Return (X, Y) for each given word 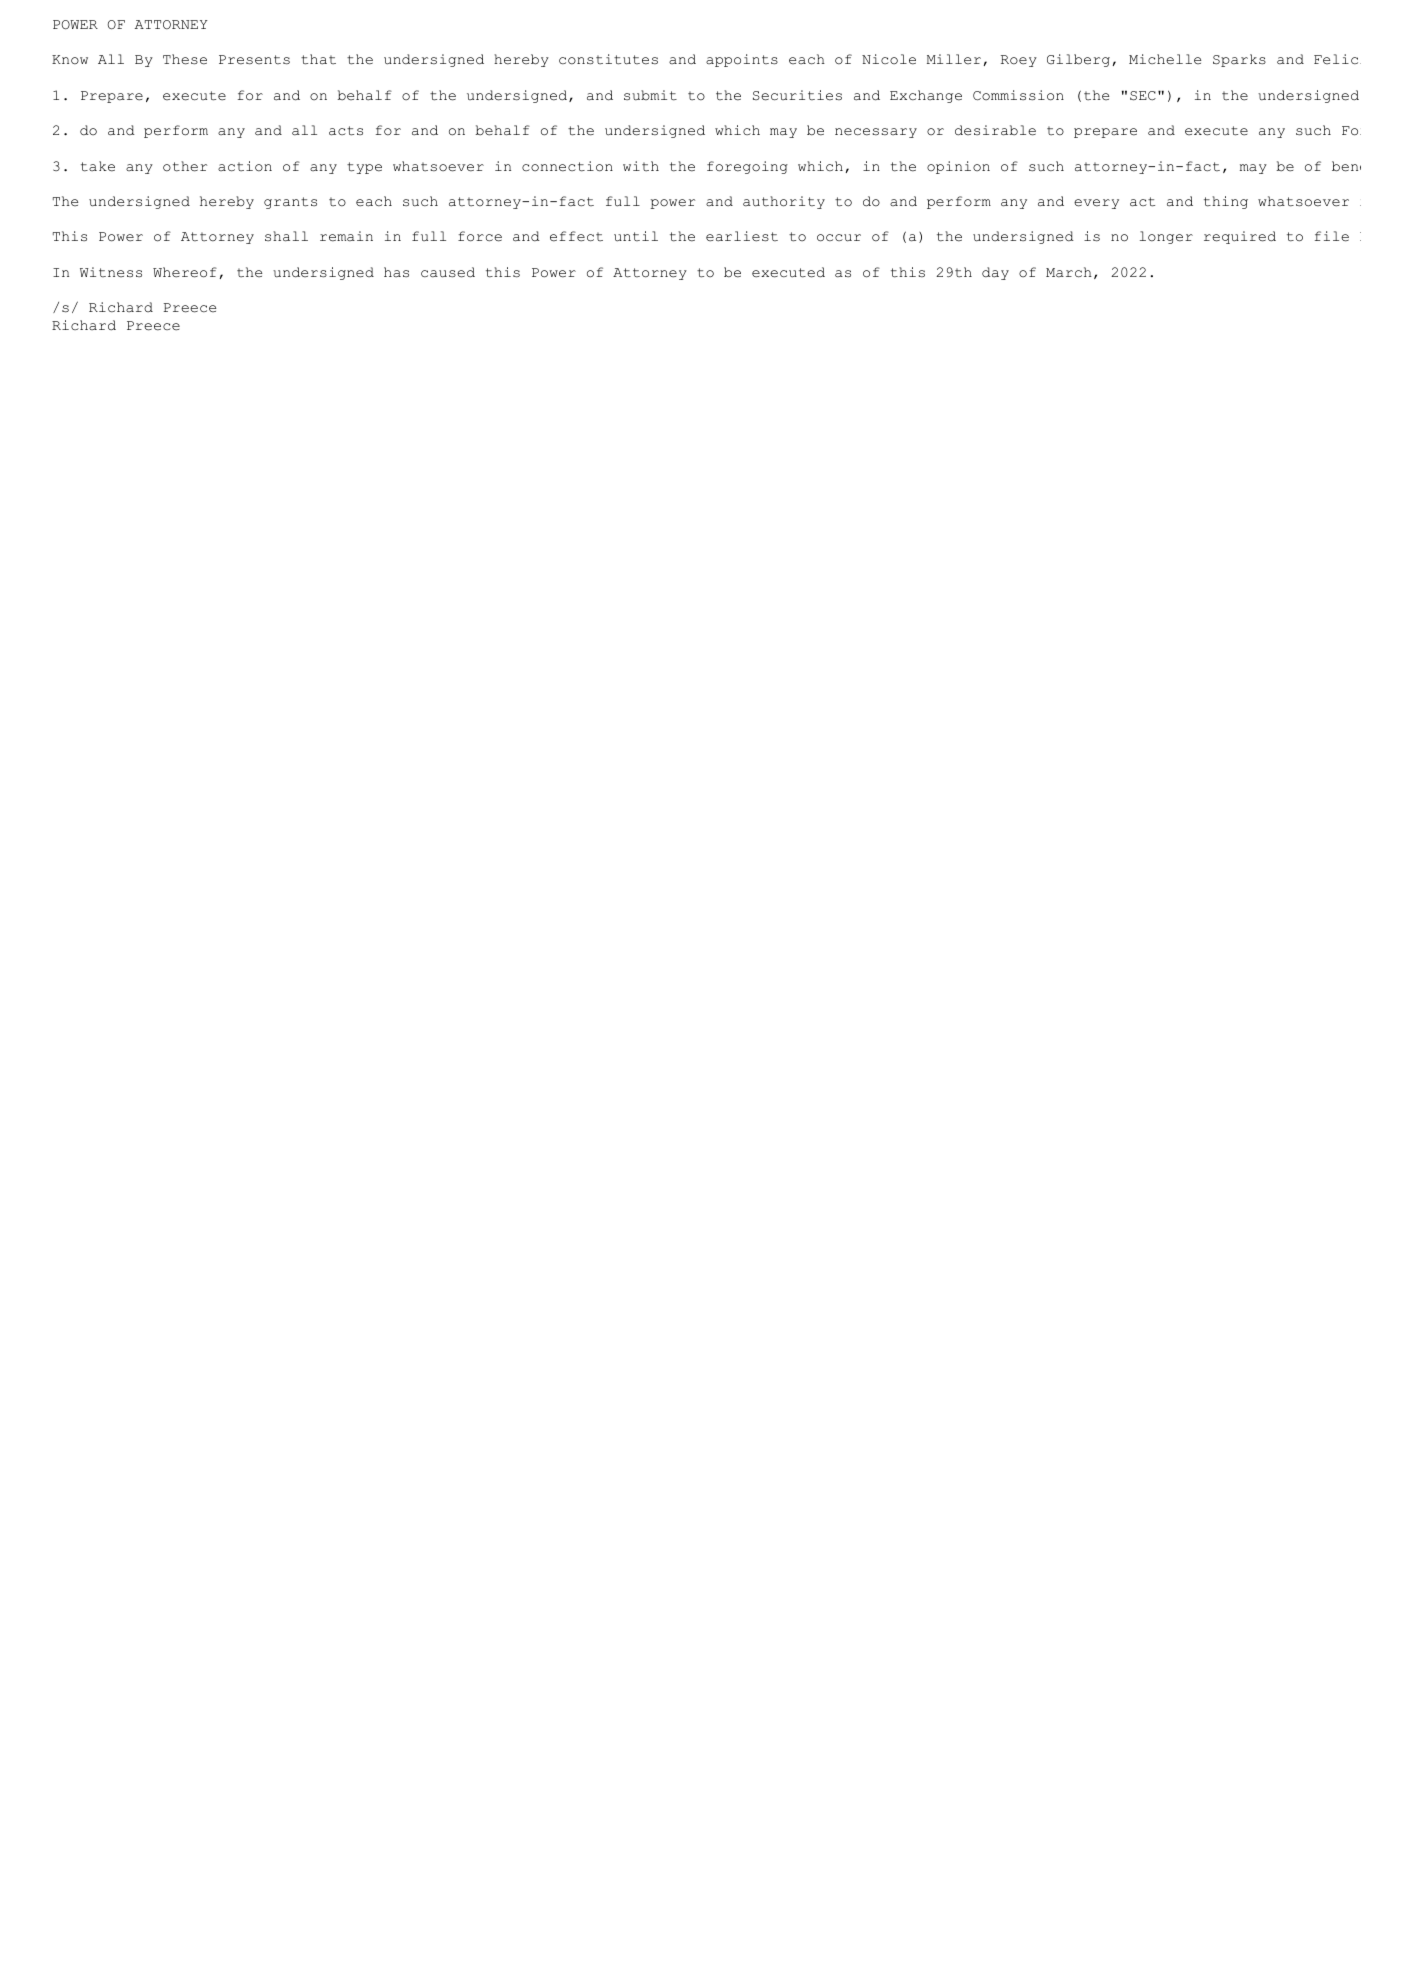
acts (346, 131)
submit (650, 95)
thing (1226, 202)
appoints (742, 60)
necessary (876, 133)
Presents (254, 60)
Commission (1018, 95)
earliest (742, 236)
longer (1166, 237)
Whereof (185, 272)
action (245, 166)
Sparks (1239, 60)
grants (290, 203)
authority (784, 202)
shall (286, 236)
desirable (995, 130)
